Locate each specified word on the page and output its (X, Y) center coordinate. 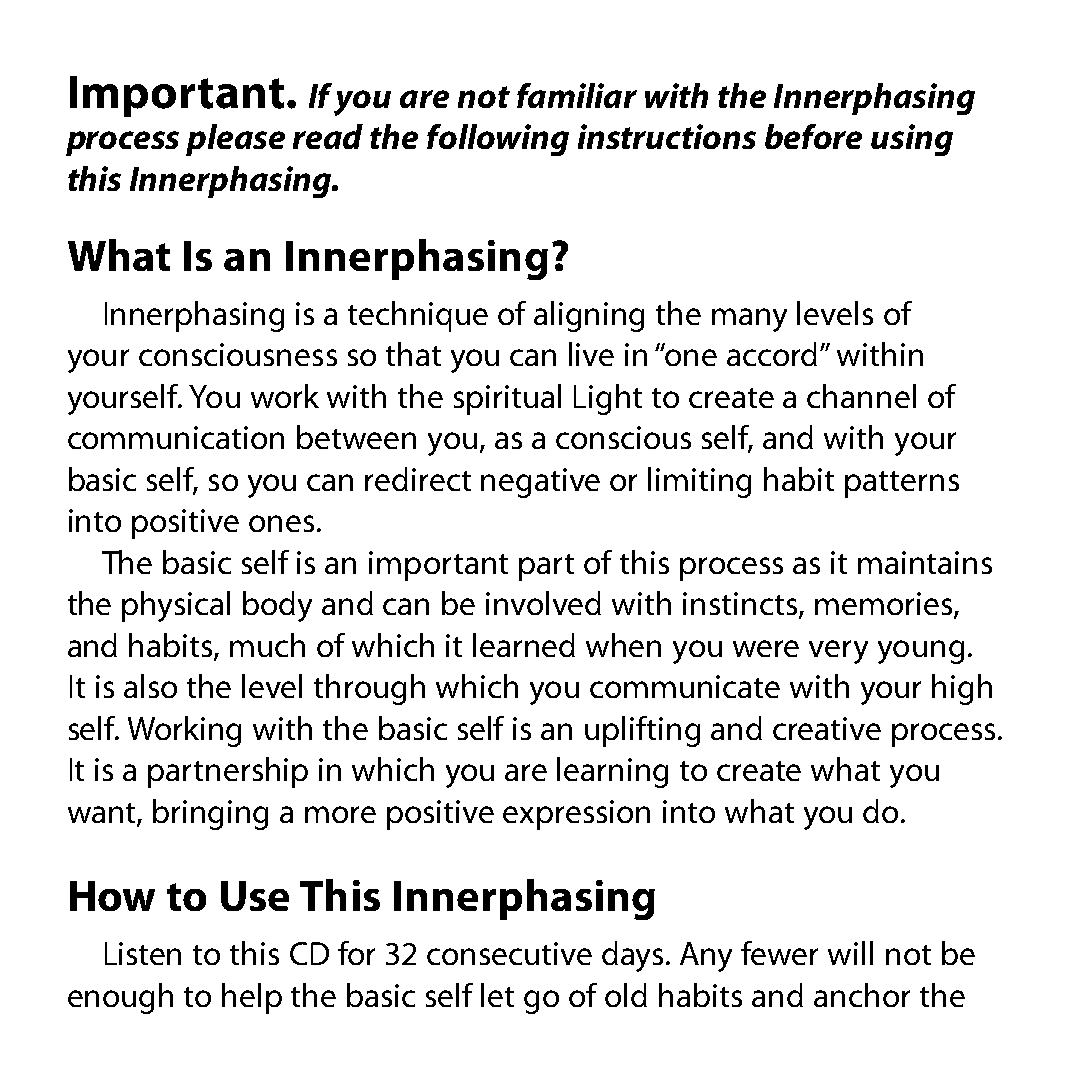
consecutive (509, 953)
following (498, 140)
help (252, 998)
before (813, 136)
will (850, 953)
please (235, 140)
